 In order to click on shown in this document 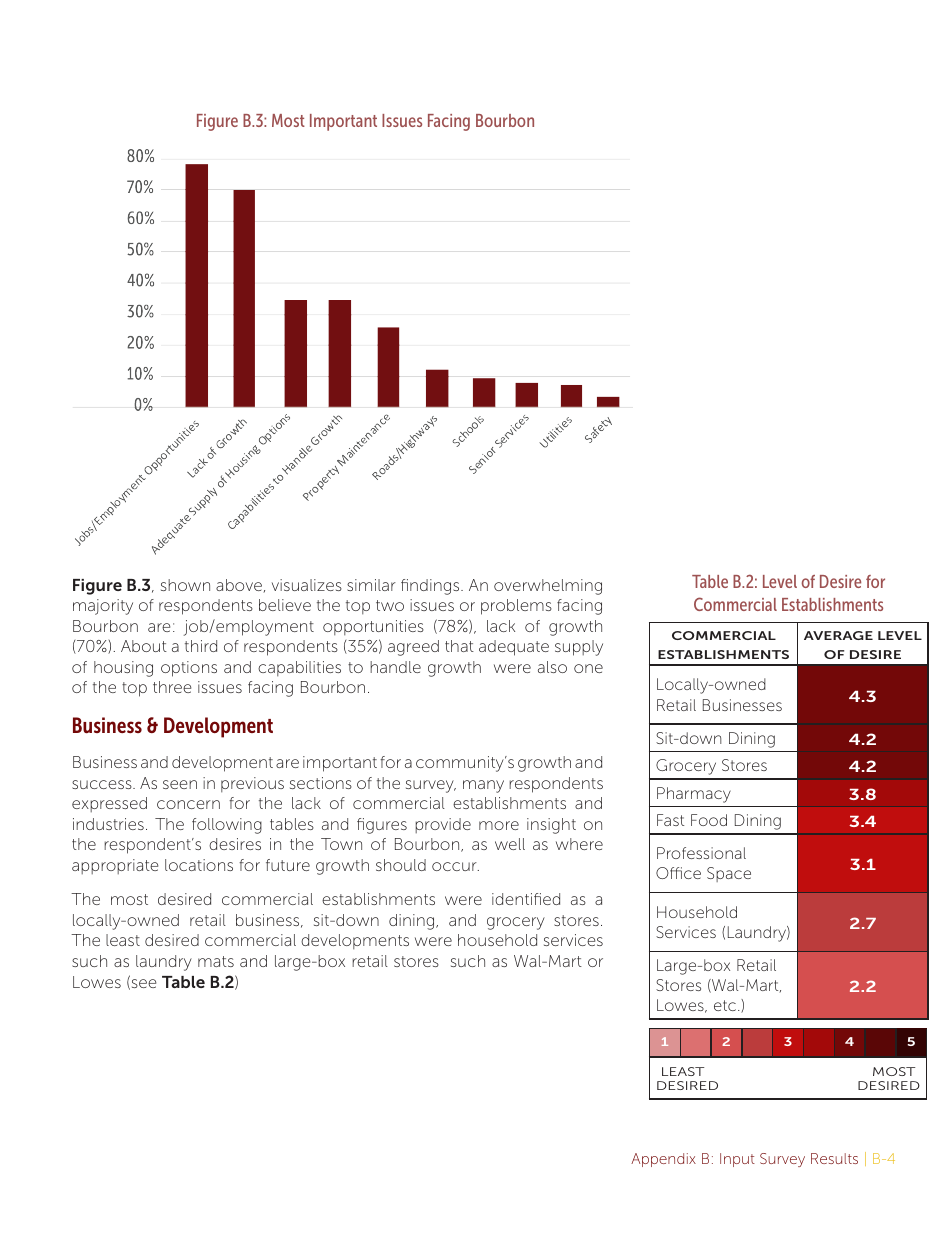, I will do `click(185, 585)`.
